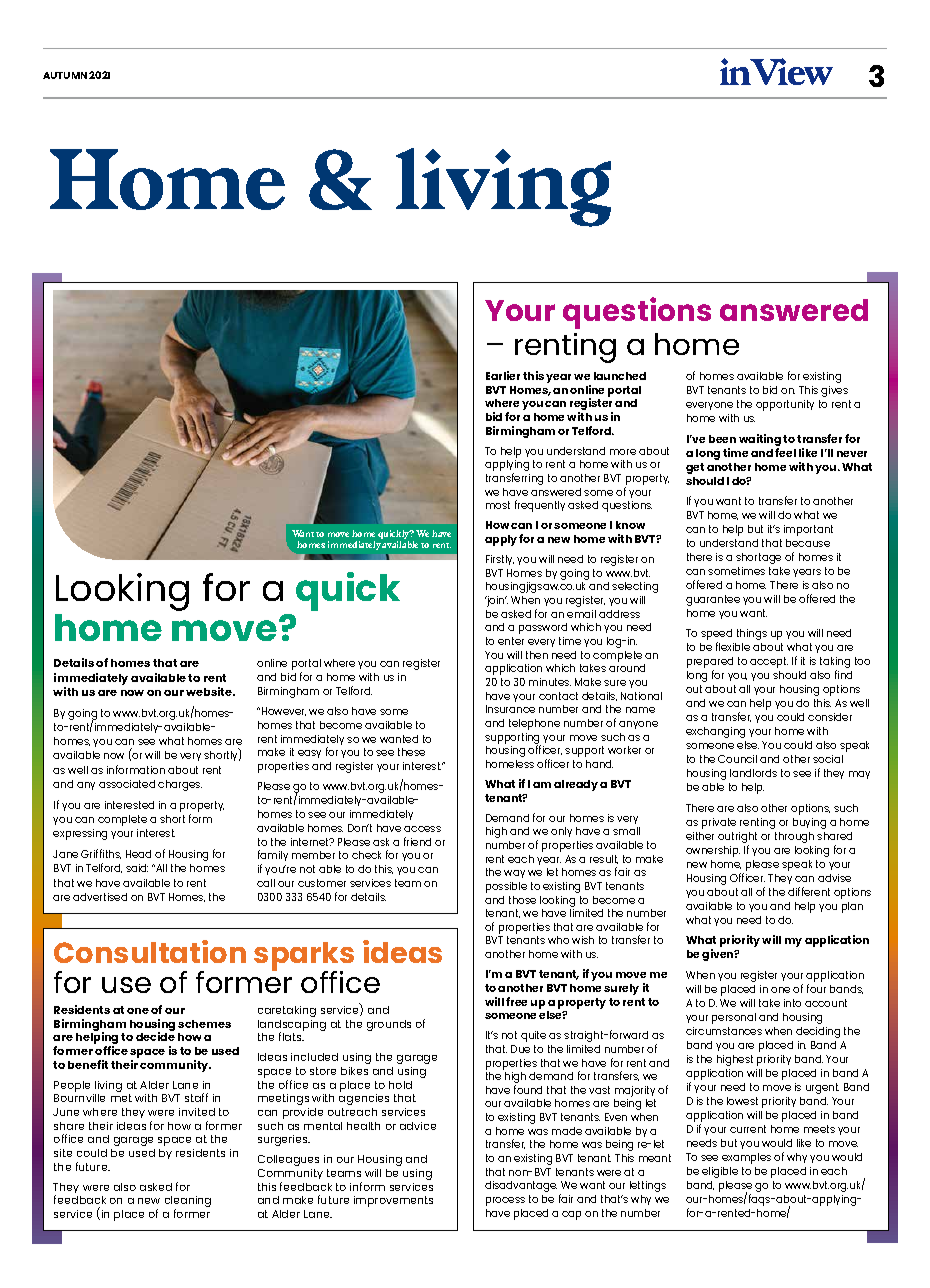 Image resolution: width=930 pixels, height=1288 pixels. Describe the element at coordinates (620, 376) in the image. I see `launched` at that location.
